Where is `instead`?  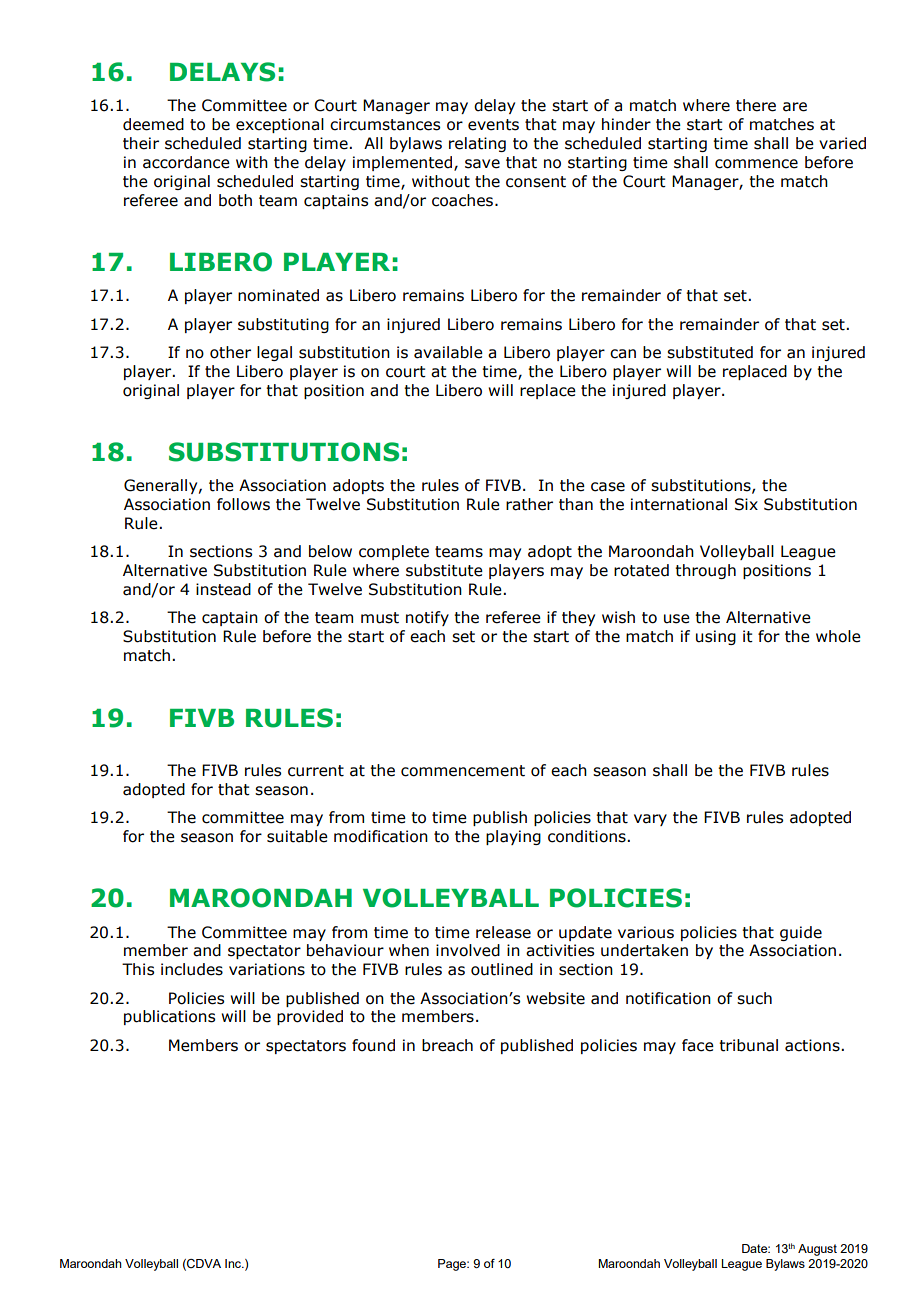 instead is located at coordinates (223, 589).
